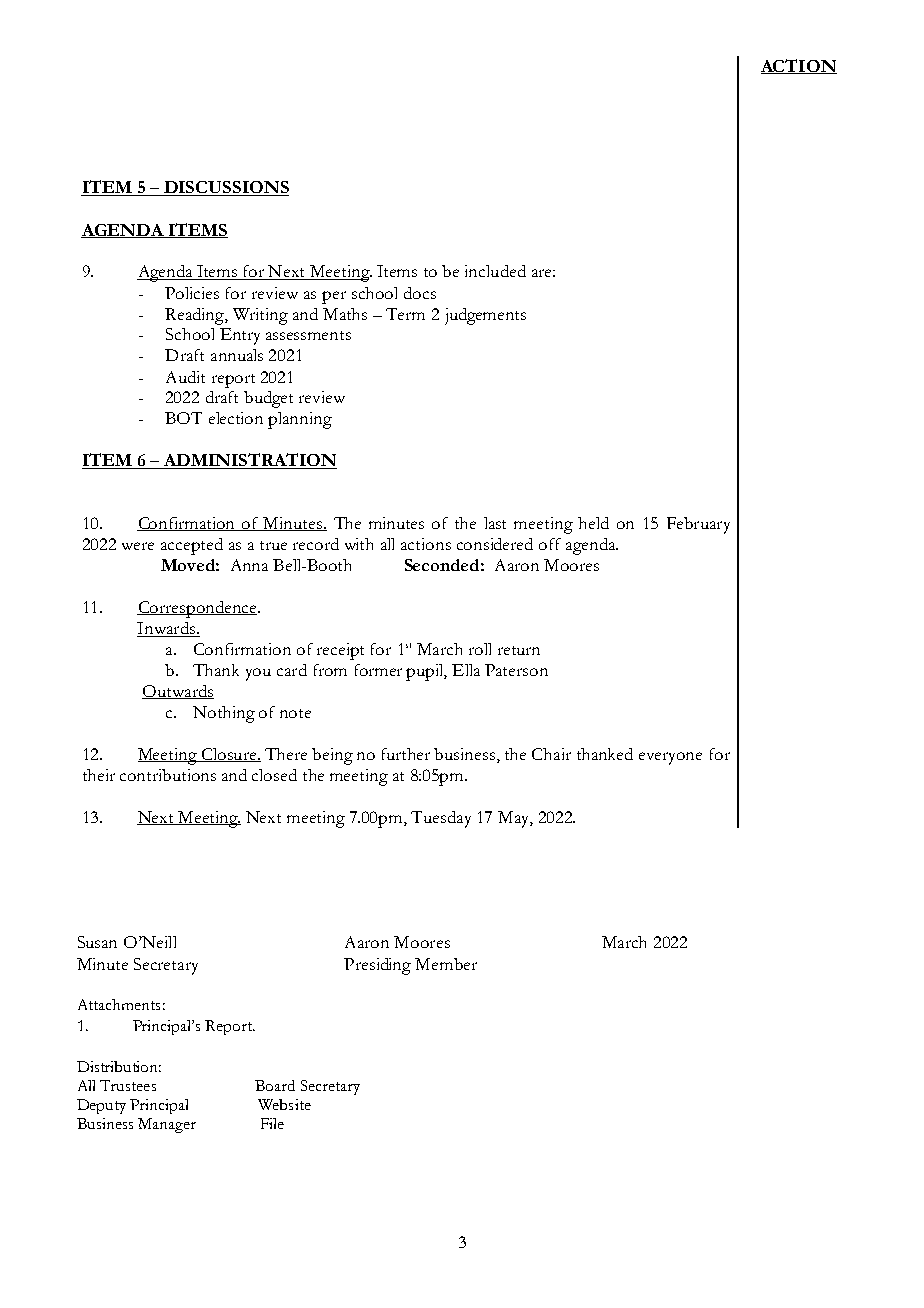  What do you see at coordinates (225, 188) in the screenshot?
I see `DISCUSSIONS` at bounding box center [225, 188].
